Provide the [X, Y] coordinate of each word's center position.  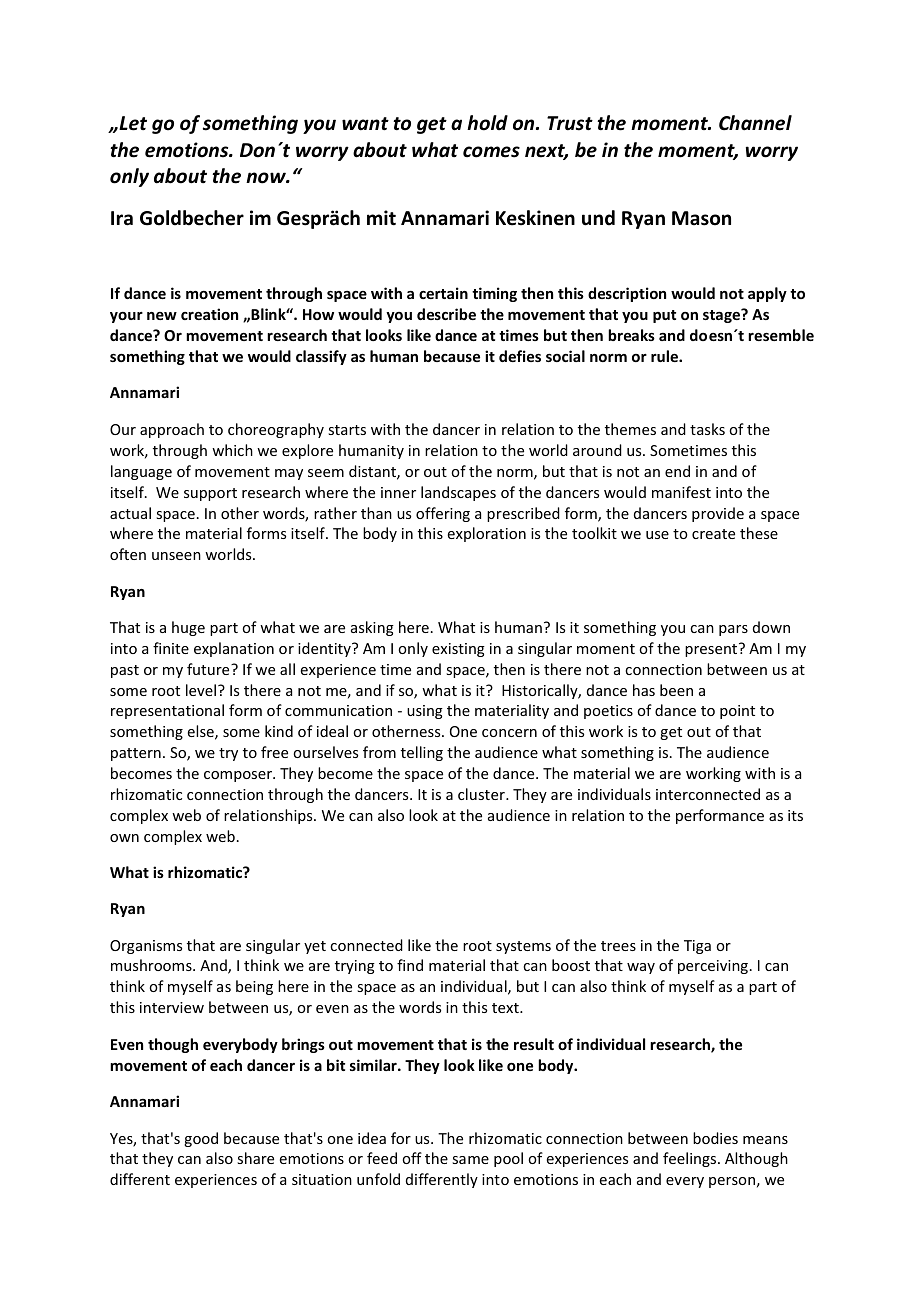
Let [132, 123]
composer [239, 776]
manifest [681, 492]
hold [487, 123]
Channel [755, 123]
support [210, 494]
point [737, 712]
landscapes [458, 493]
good [201, 1139]
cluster [482, 794]
